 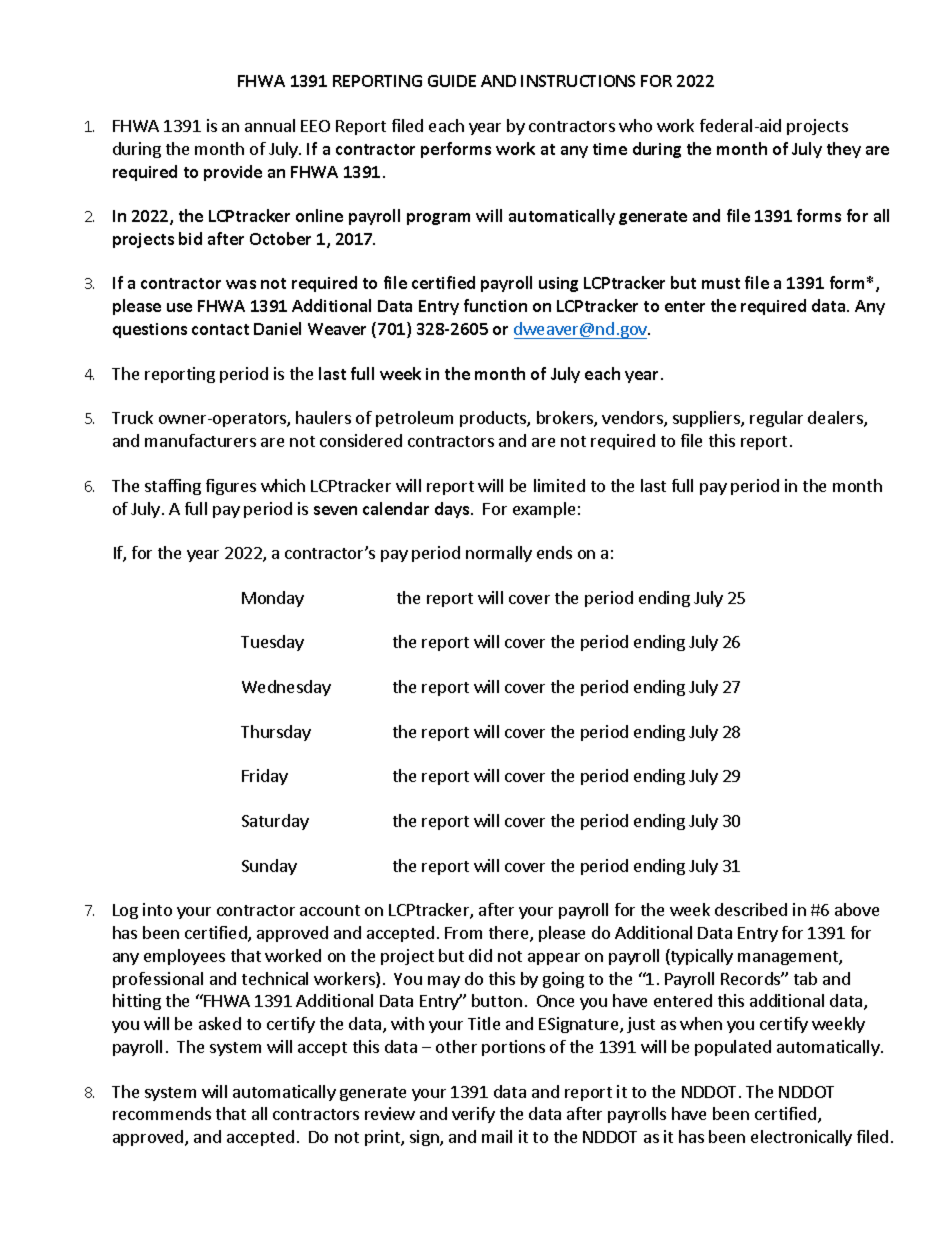 I want to click on they, so click(x=844, y=150).
